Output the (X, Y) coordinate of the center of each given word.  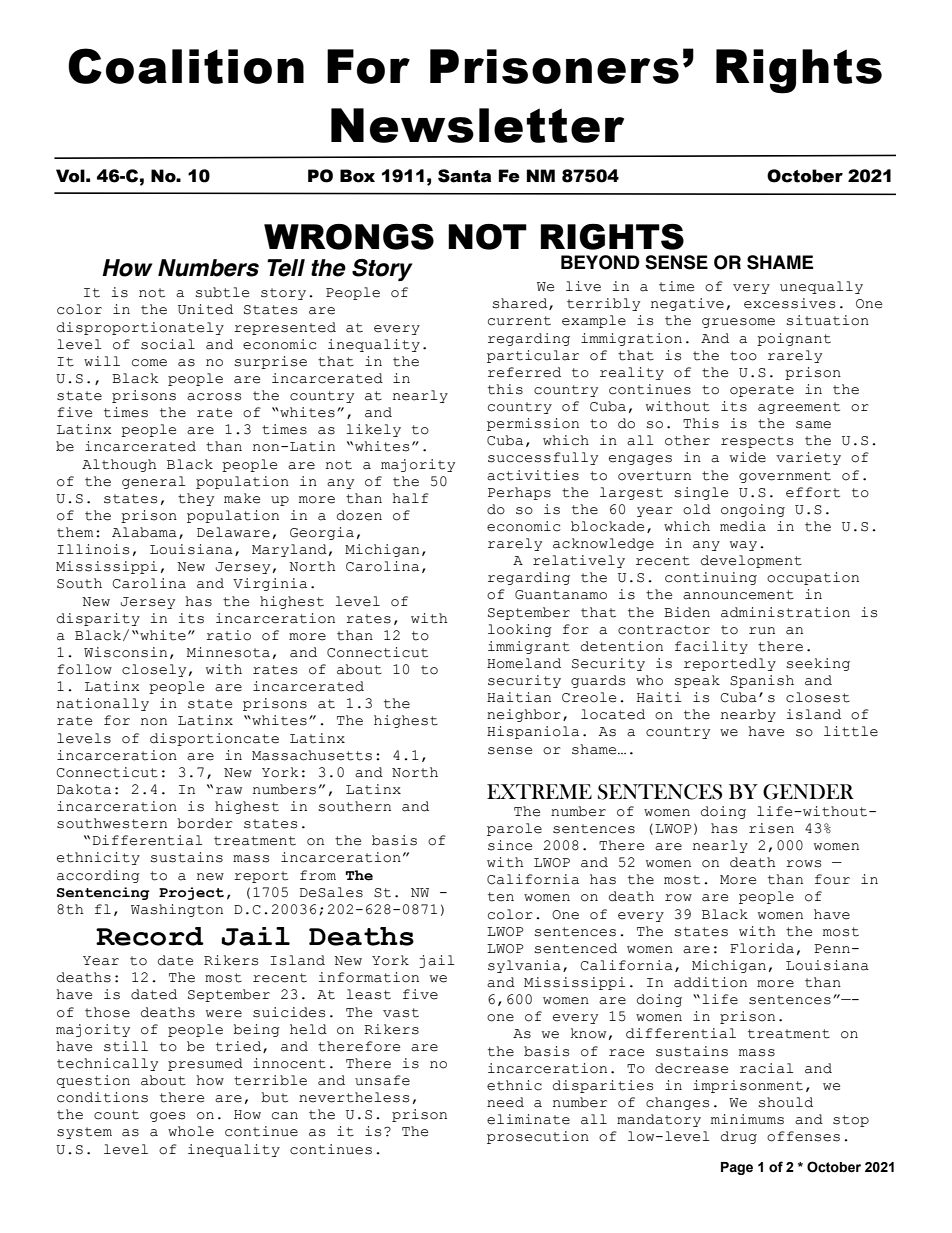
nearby (748, 715)
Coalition (186, 66)
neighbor (524, 715)
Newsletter (477, 125)
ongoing (753, 510)
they (196, 499)
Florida (762, 948)
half (411, 498)
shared (521, 304)
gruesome (738, 323)
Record (150, 936)
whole (191, 1131)
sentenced (575, 948)
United (205, 309)
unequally (821, 287)
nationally (103, 704)
